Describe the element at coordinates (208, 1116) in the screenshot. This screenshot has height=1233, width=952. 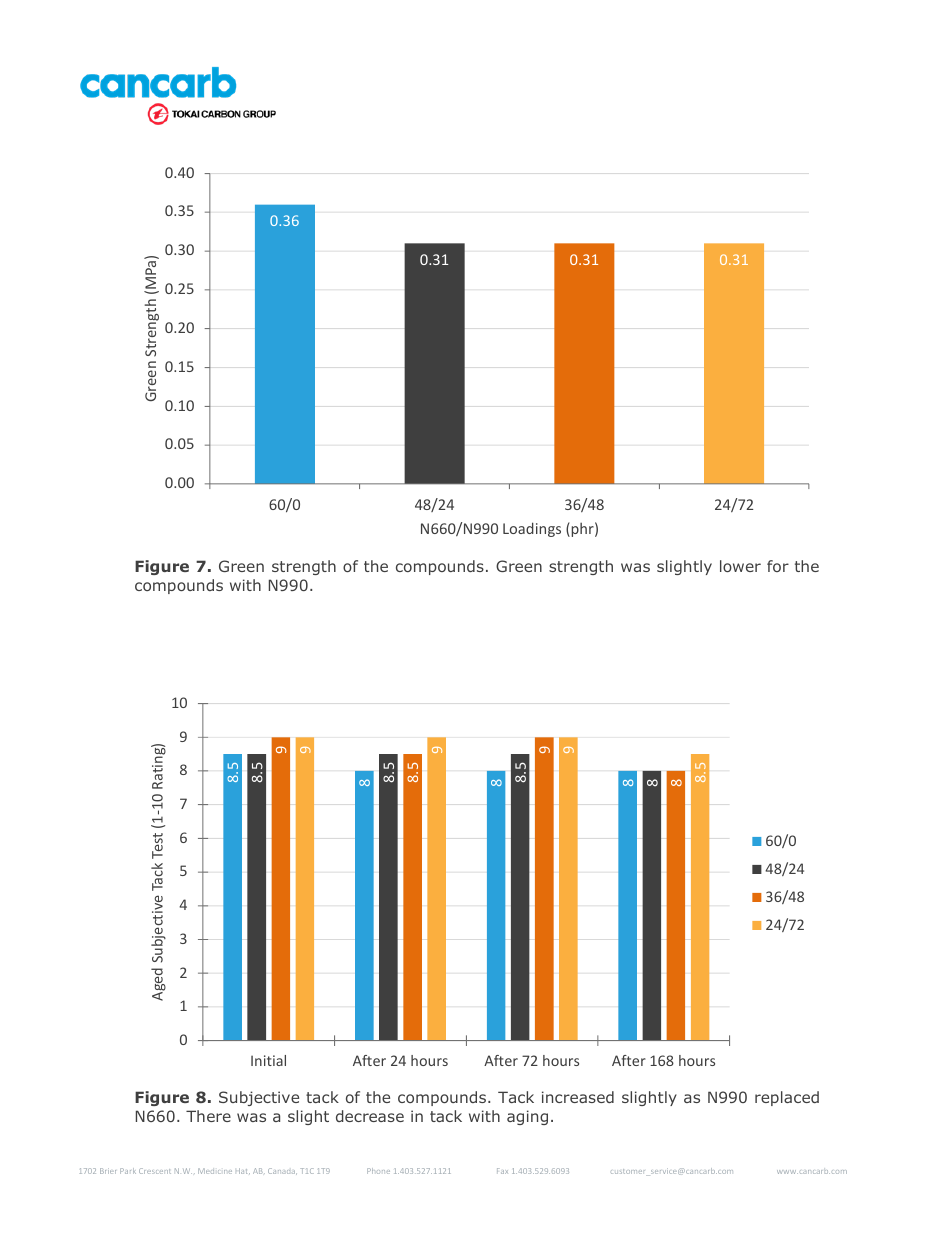
I see `There` at that location.
